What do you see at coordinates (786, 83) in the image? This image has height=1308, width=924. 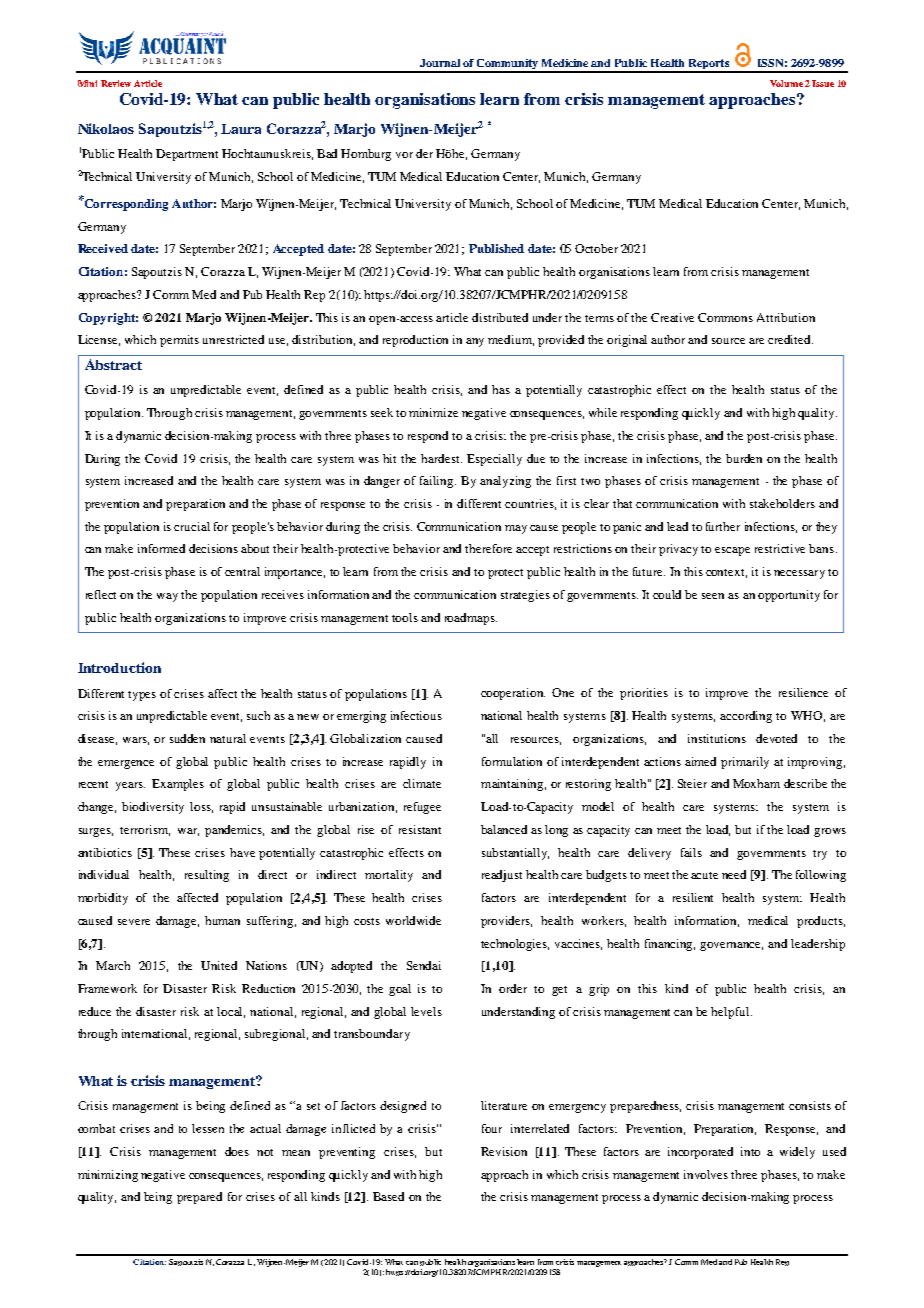 I see `Volume` at bounding box center [786, 83].
